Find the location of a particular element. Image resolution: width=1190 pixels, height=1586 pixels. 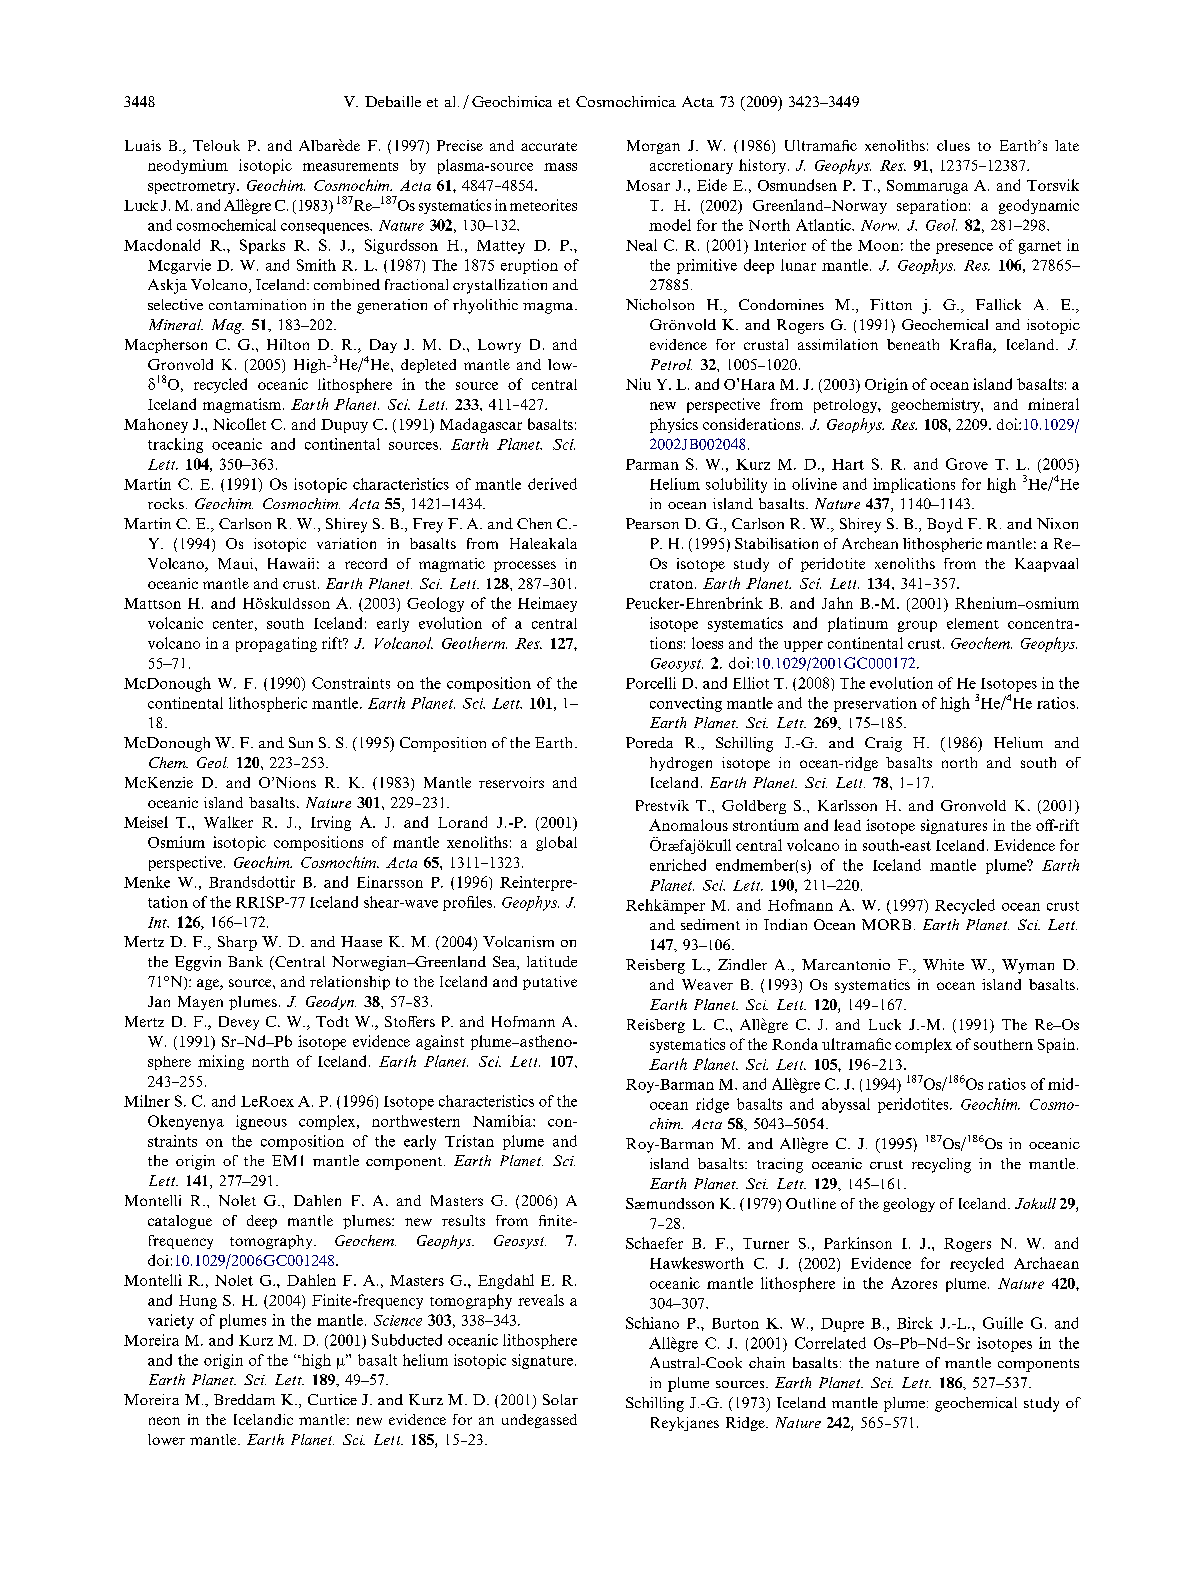

Grove is located at coordinates (967, 464).
